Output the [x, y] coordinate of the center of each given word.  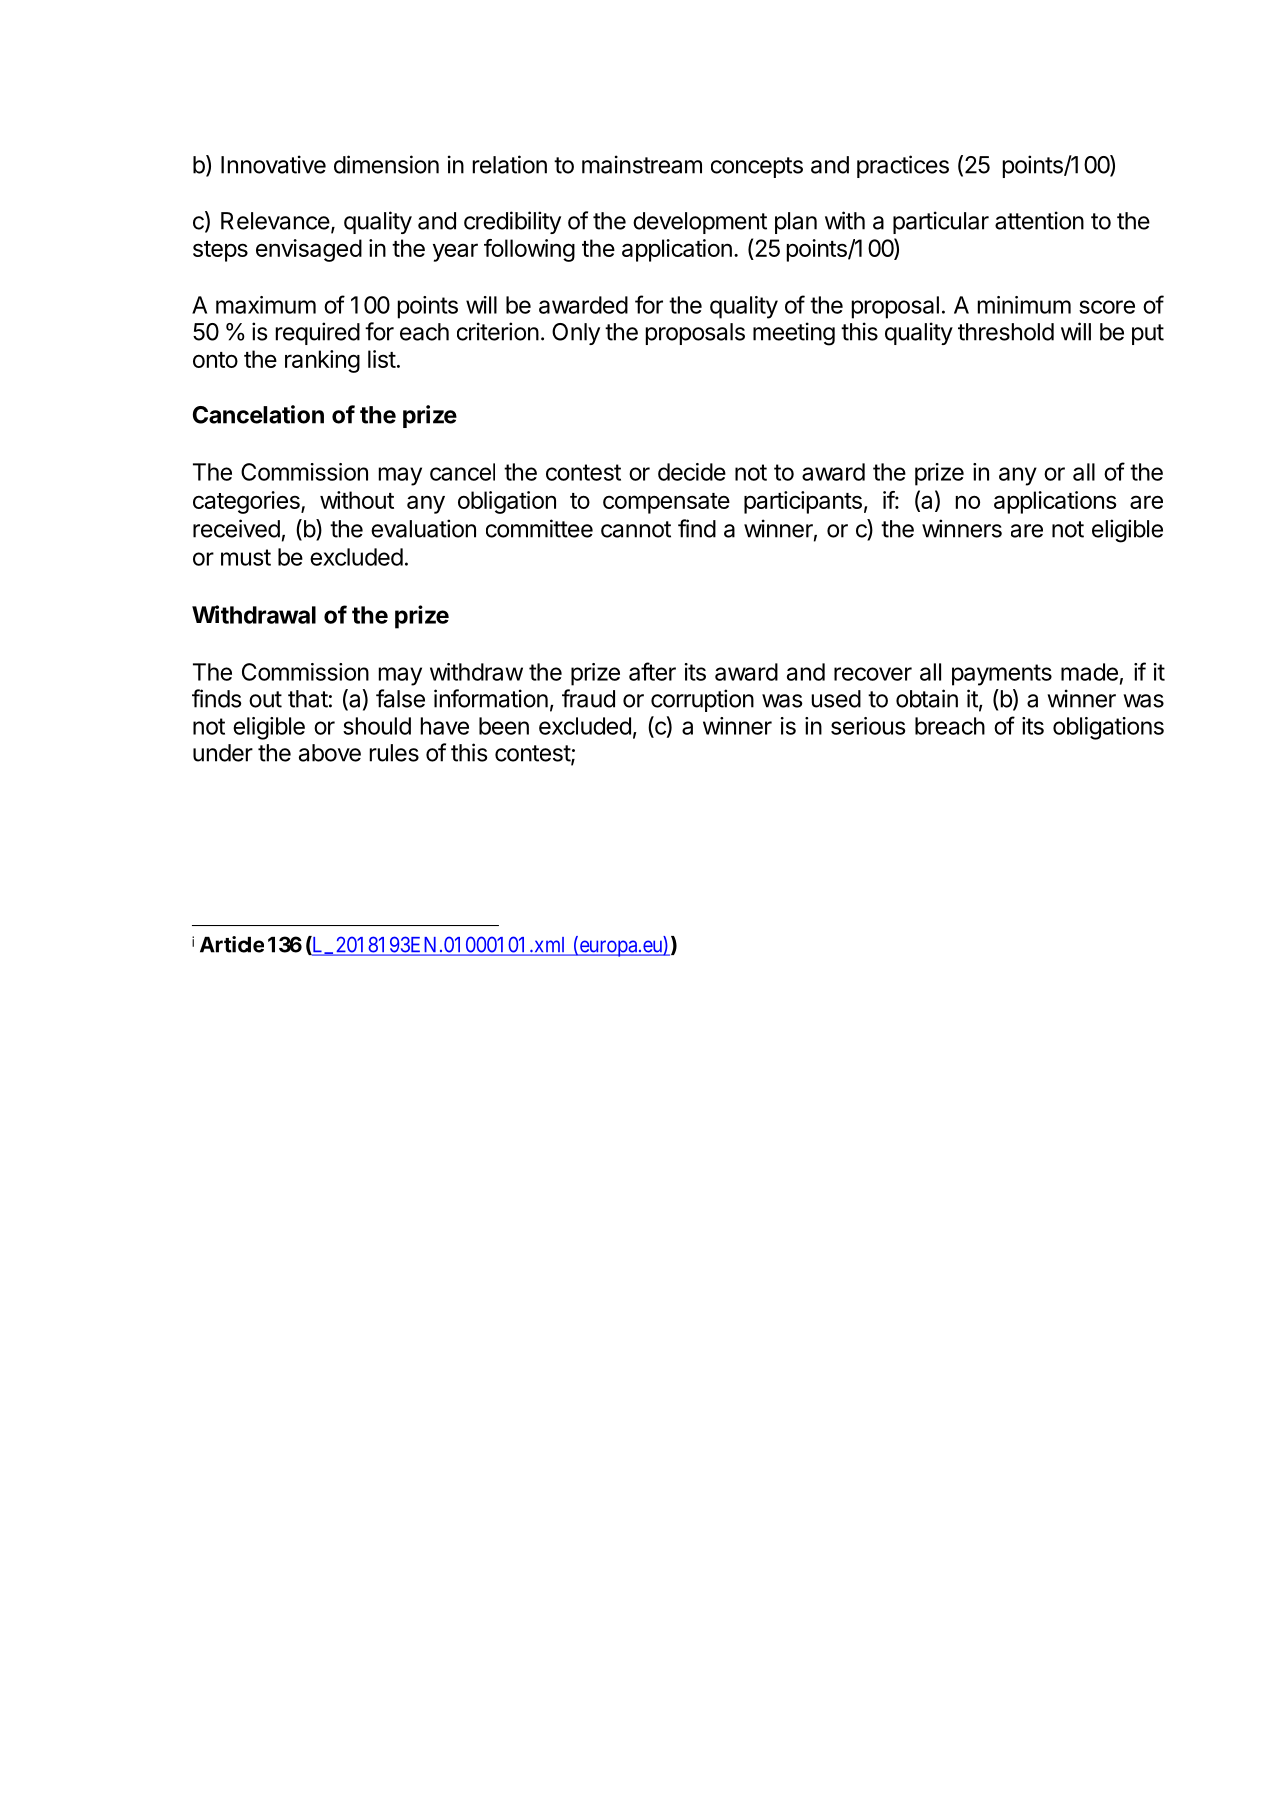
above [330, 753]
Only [576, 334]
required [318, 333]
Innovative [273, 164]
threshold [1006, 332]
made [1089, 672]
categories [247, 502]
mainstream [642, 164]
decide [692, 472]
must [246, 557]
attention [1039, 220]
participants [803, 502]
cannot [636, 529]
